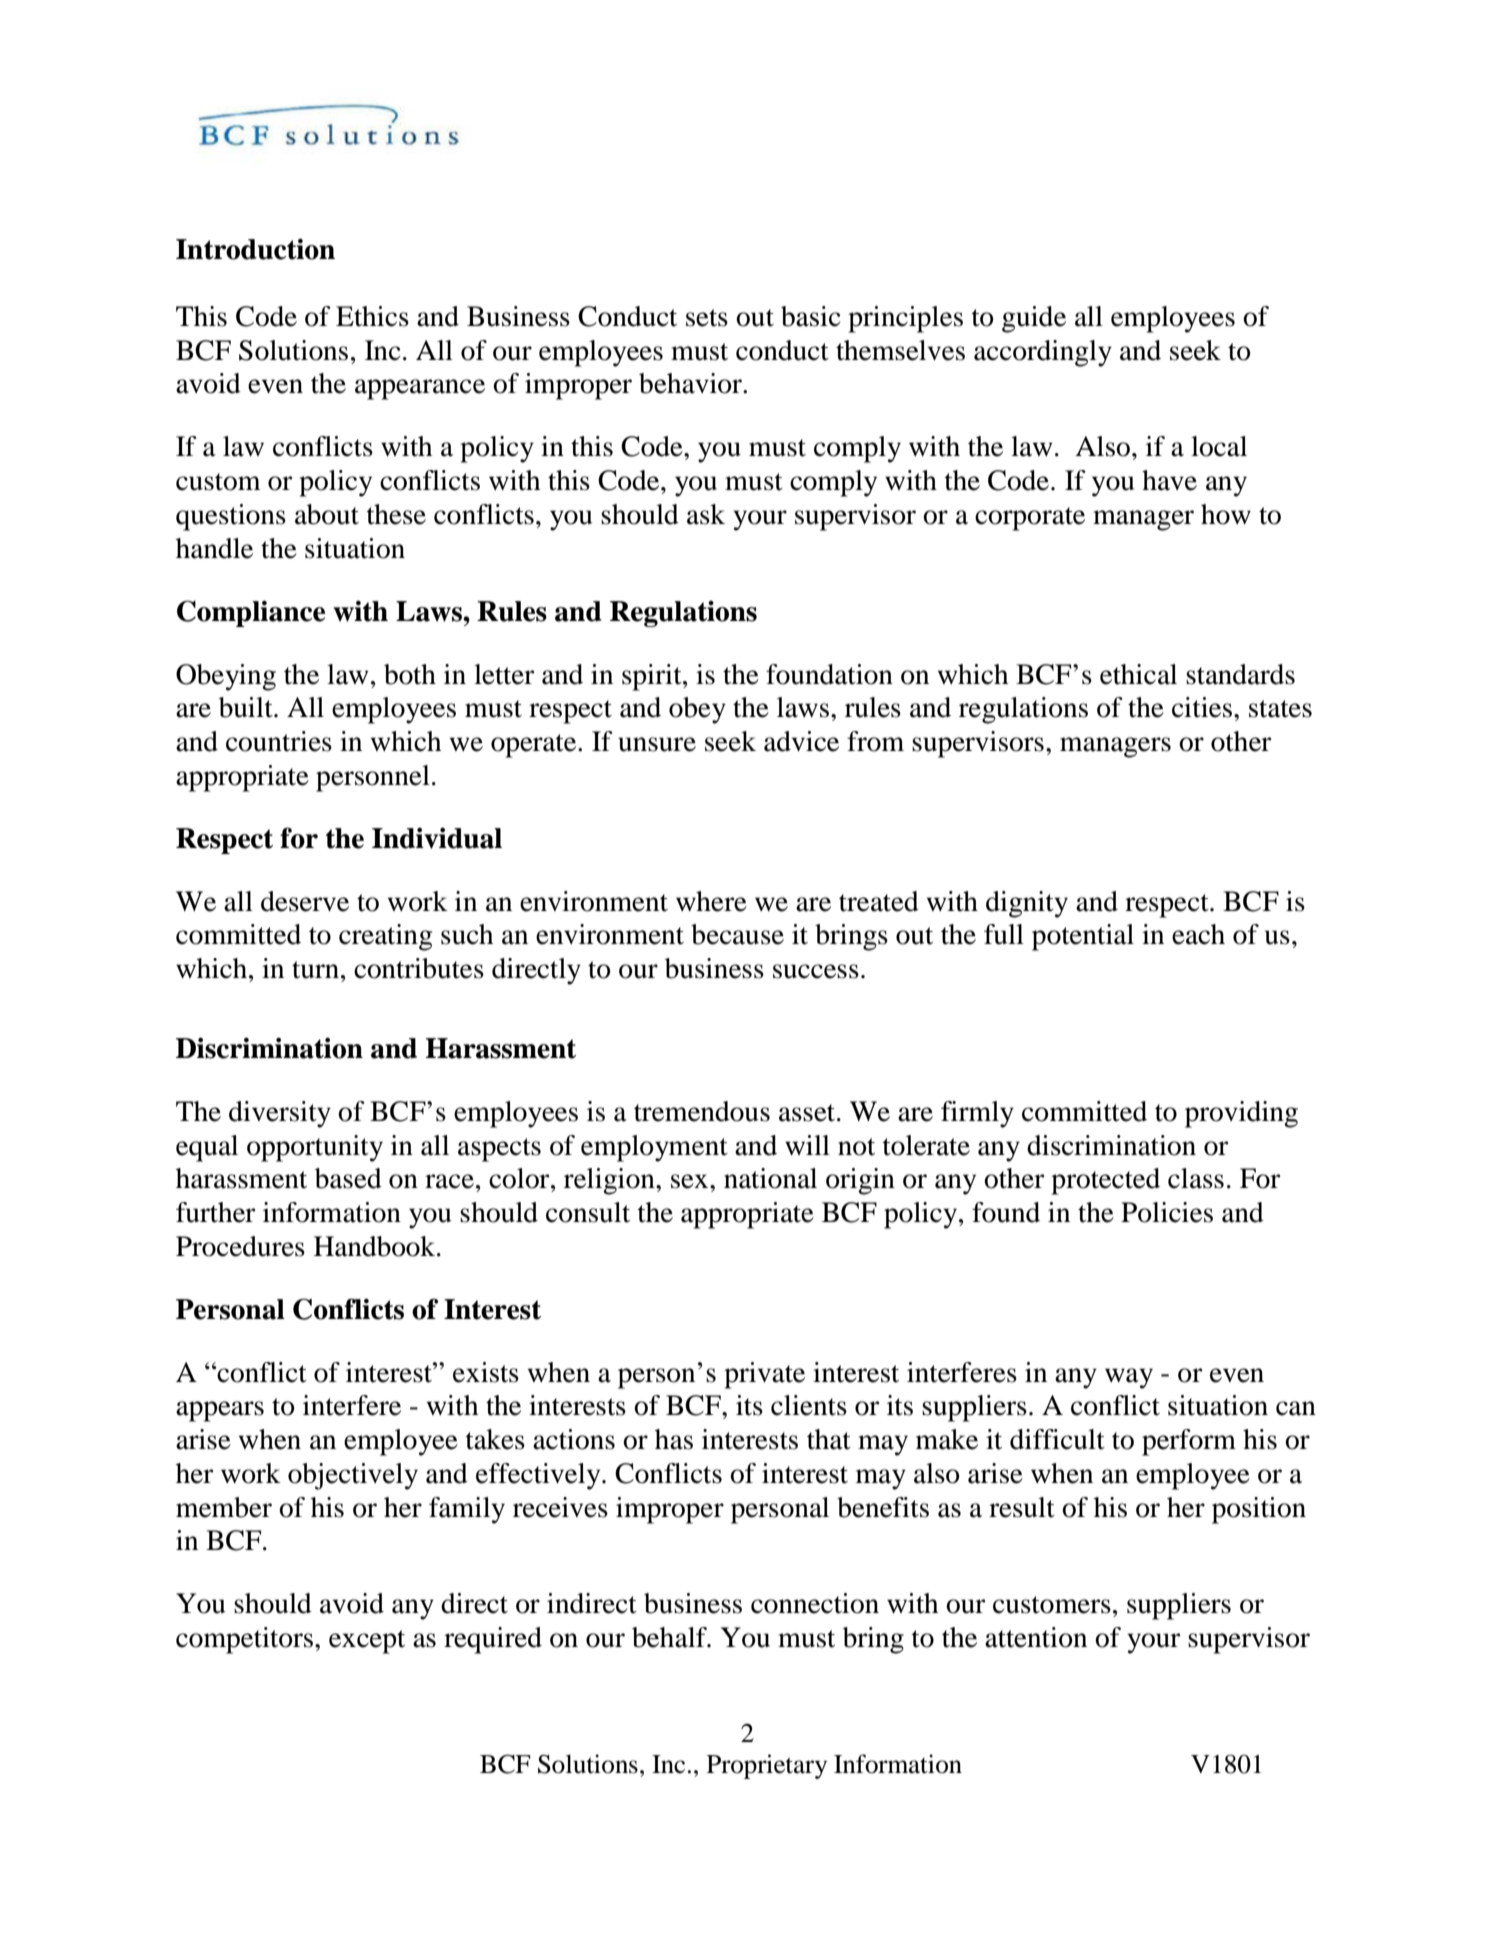  Describe the element at coordinates (1198, 934) in the image. I see `each` at that location.
